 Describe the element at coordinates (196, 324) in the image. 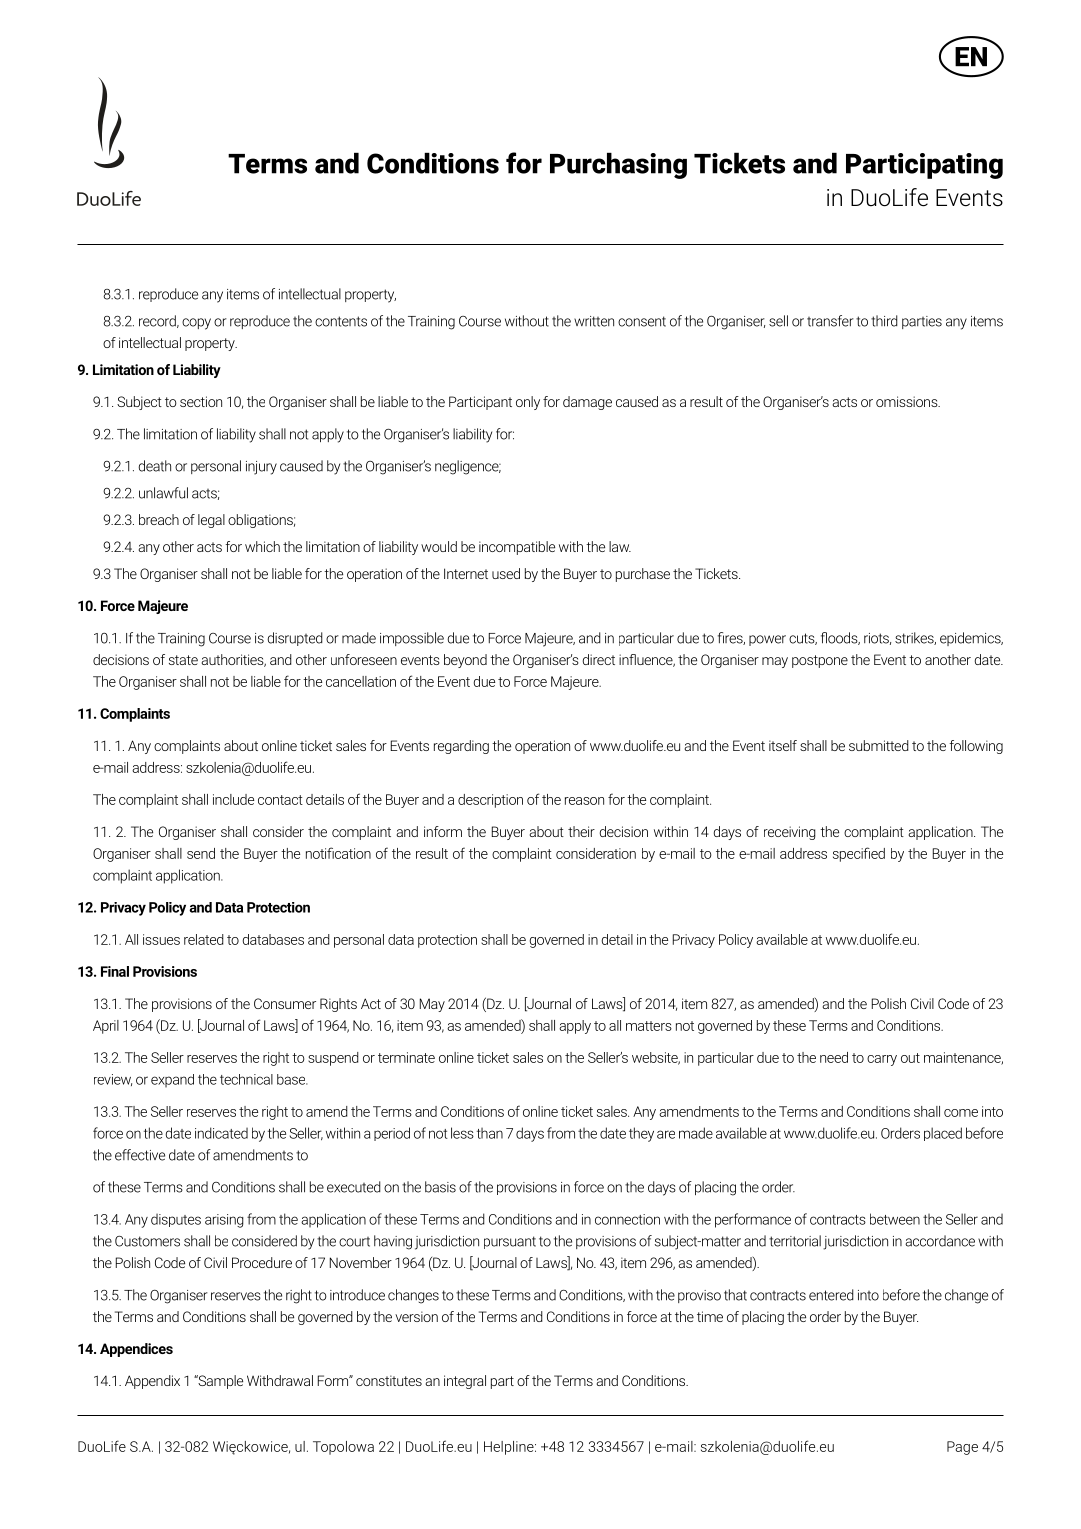

I see `copy` at that location.
